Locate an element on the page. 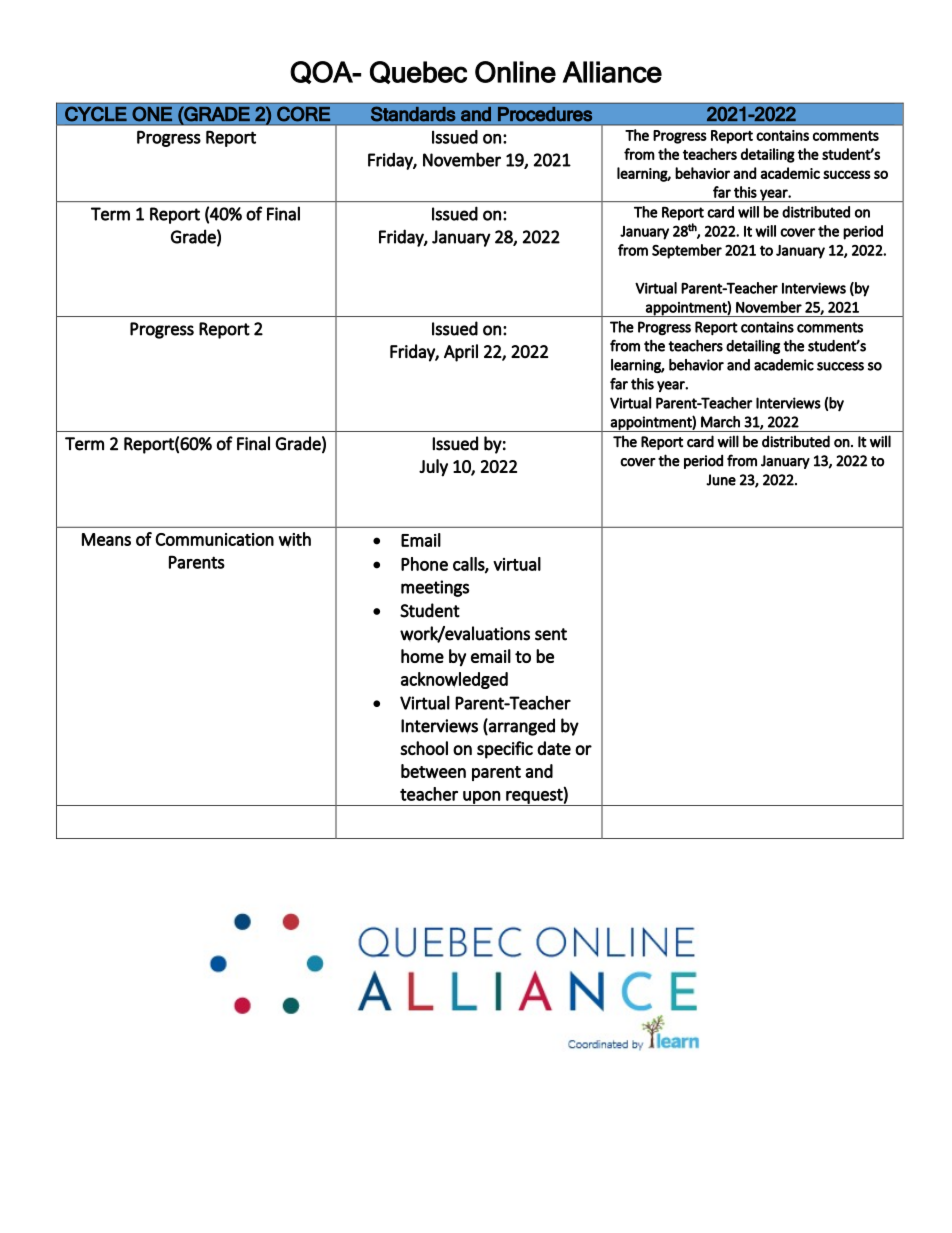 The image size is (952, 1233). Alliance is located at coordinates (612, 72).
